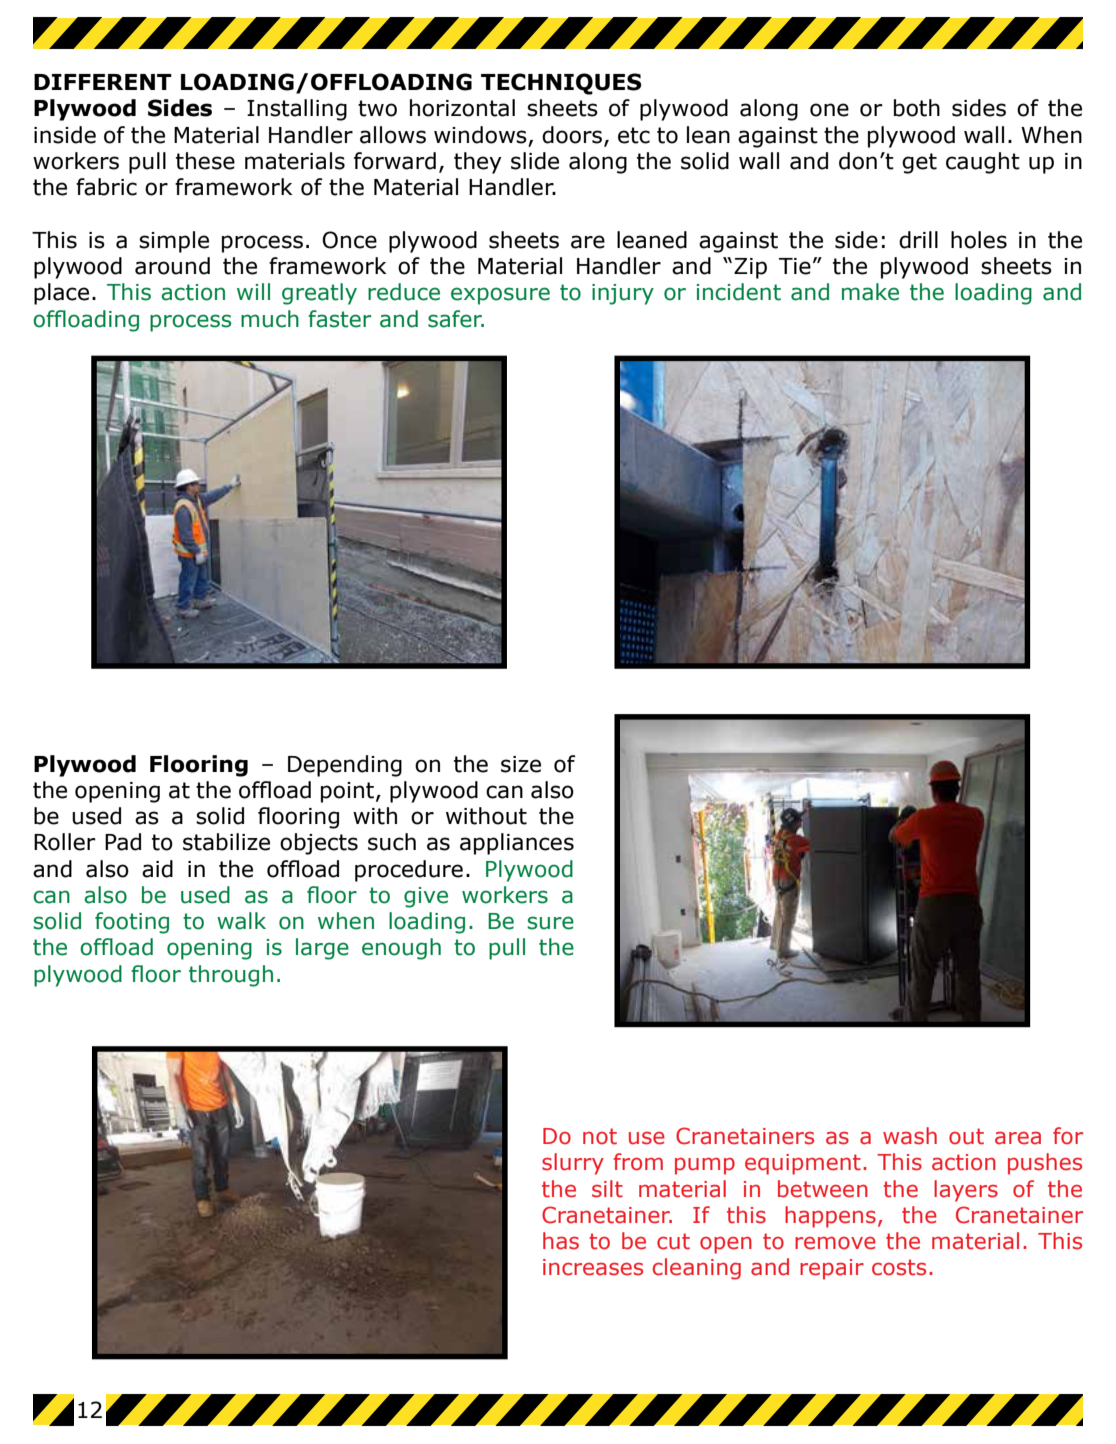 The image size is (1116, 1444). What do you see at coordinates (870, 292) in the screenshot?
I see `make` at bounding box center [870, 292].
